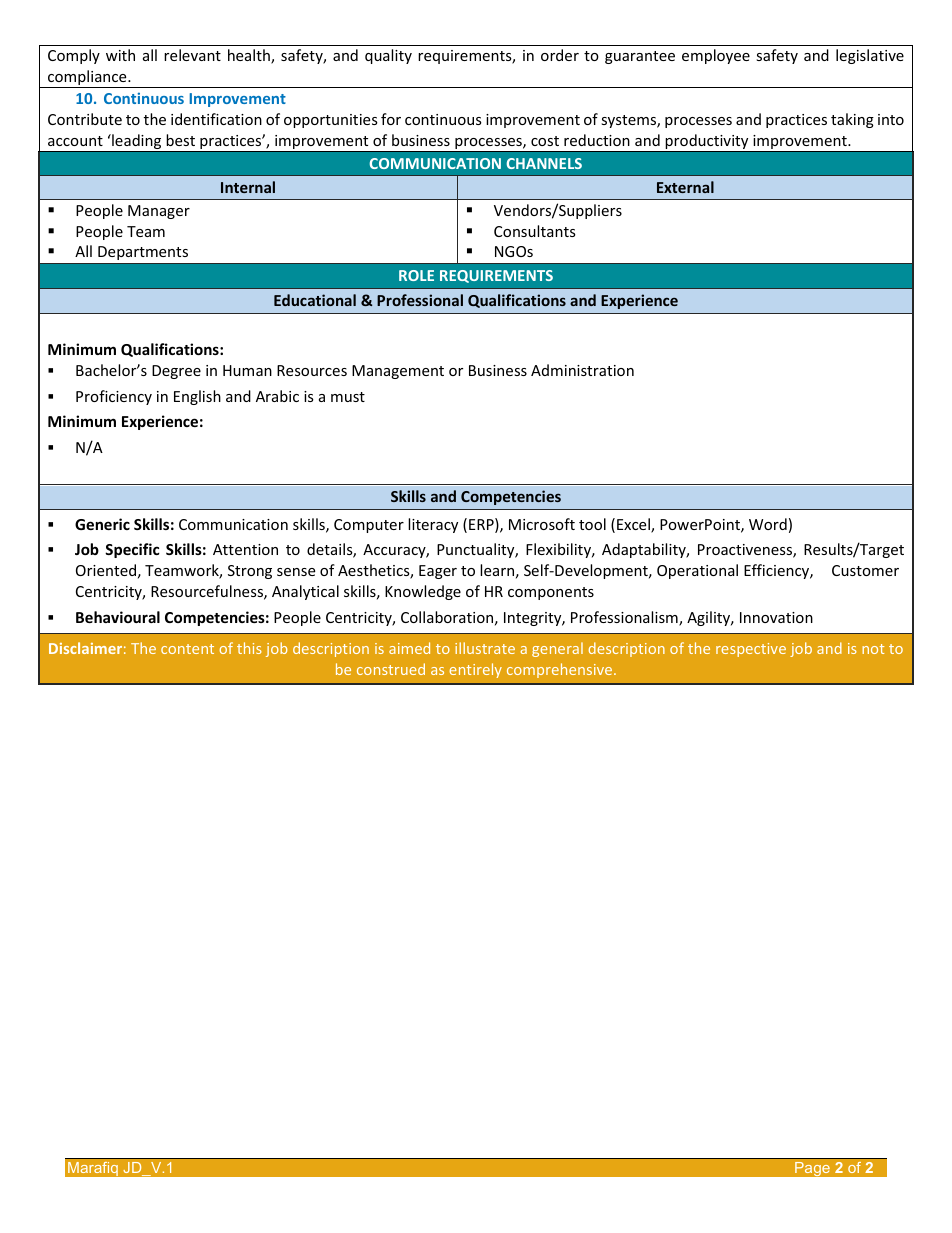 Image resolution: width=952 pixels, height=1233 pixels. What do you see at coordinates (768, 524) in the screenshot?
I see `Word` at bounding box center [768, 524].
